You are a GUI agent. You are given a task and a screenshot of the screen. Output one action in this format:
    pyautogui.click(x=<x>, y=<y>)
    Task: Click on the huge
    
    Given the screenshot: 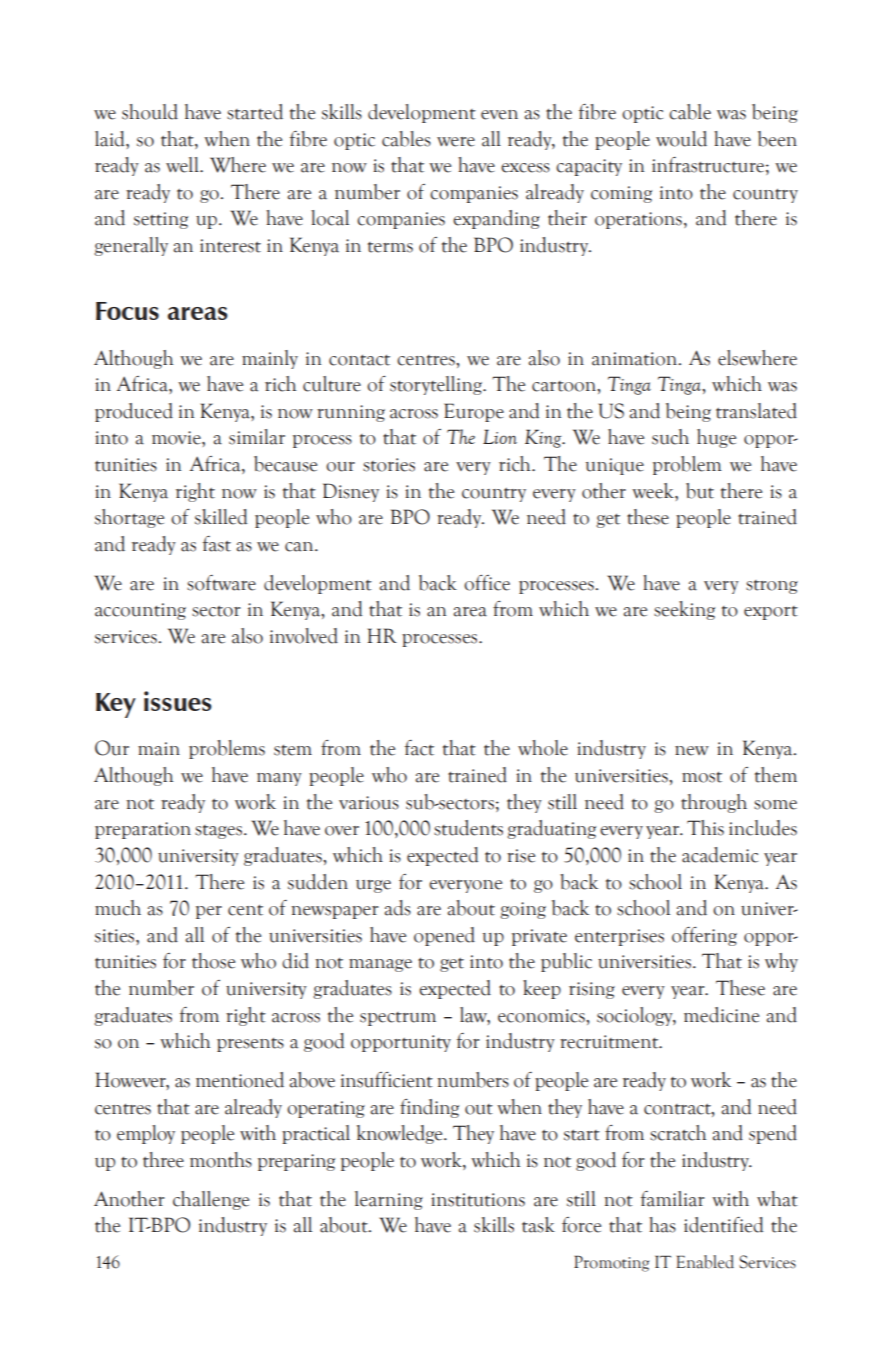 What is the action you would take?
    pyautogui.click(x=716, y=438)
